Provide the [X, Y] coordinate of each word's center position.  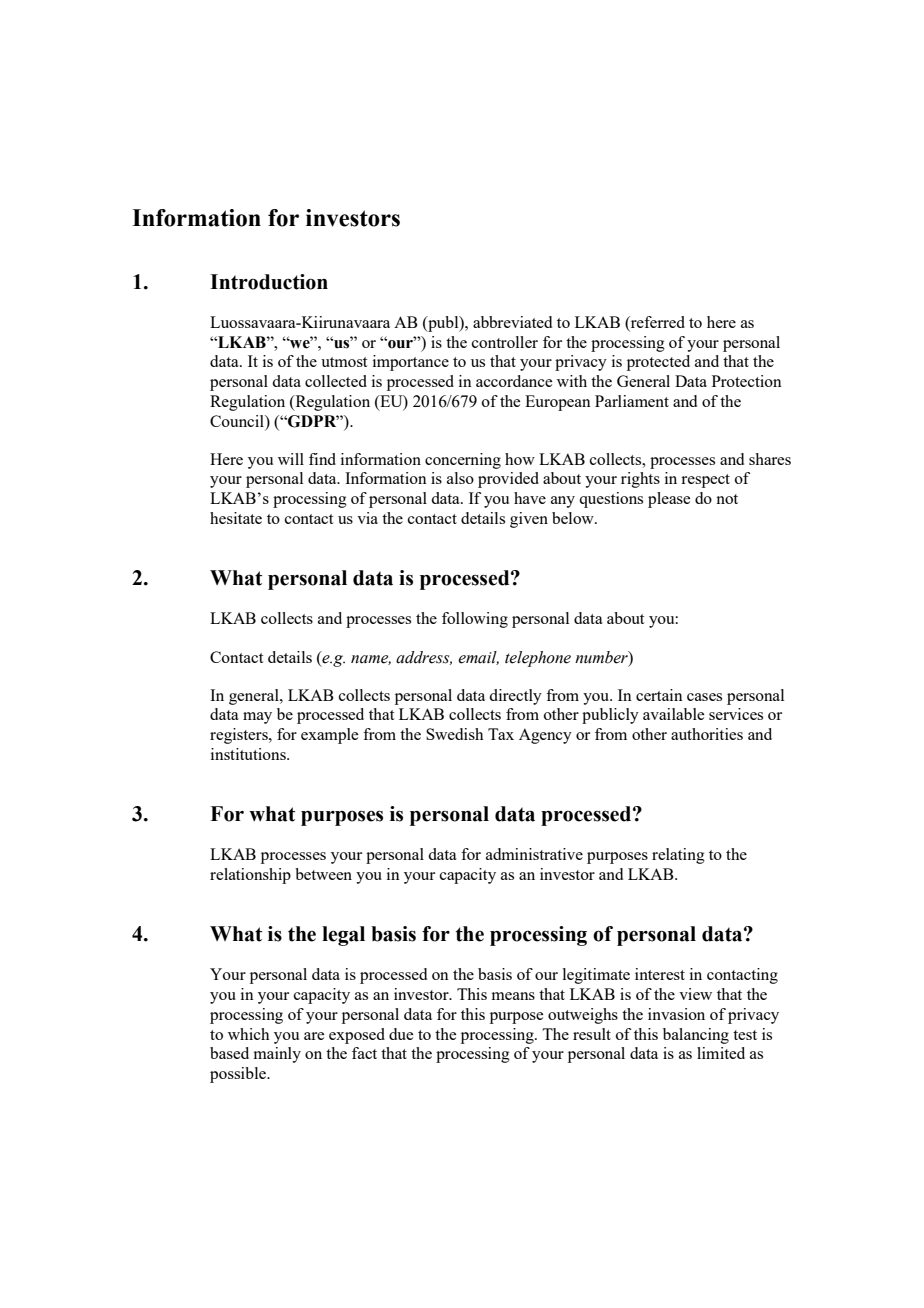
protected [658, 363]
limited [721, 1053]
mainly [277, 1055]
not [727, 499]
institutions [249, 754]
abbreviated [512, 322]
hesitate [236, 518]
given [529, 520]
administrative [534, 854]
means [513, 996]
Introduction [269, 282]
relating [678, 856]
